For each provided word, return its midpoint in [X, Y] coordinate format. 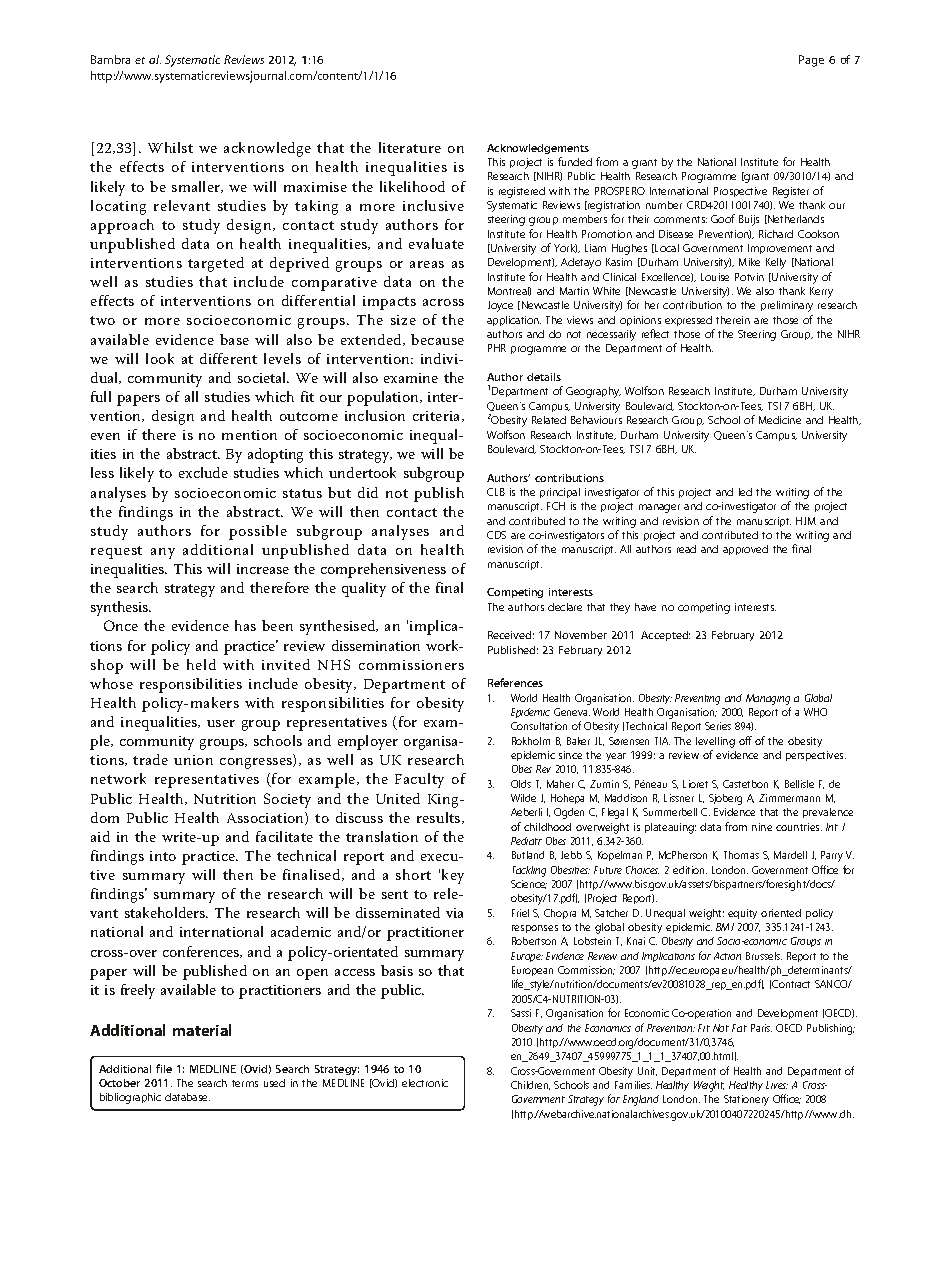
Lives [777, 1085]
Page [811, 61]
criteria [438, 416]
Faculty [419, 780]
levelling [715, 742]
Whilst [170, 147]
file [164, 1068]
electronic [425, 1083]
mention [249, 435]
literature [410, 147]
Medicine [780, 420]
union [193, 760]
